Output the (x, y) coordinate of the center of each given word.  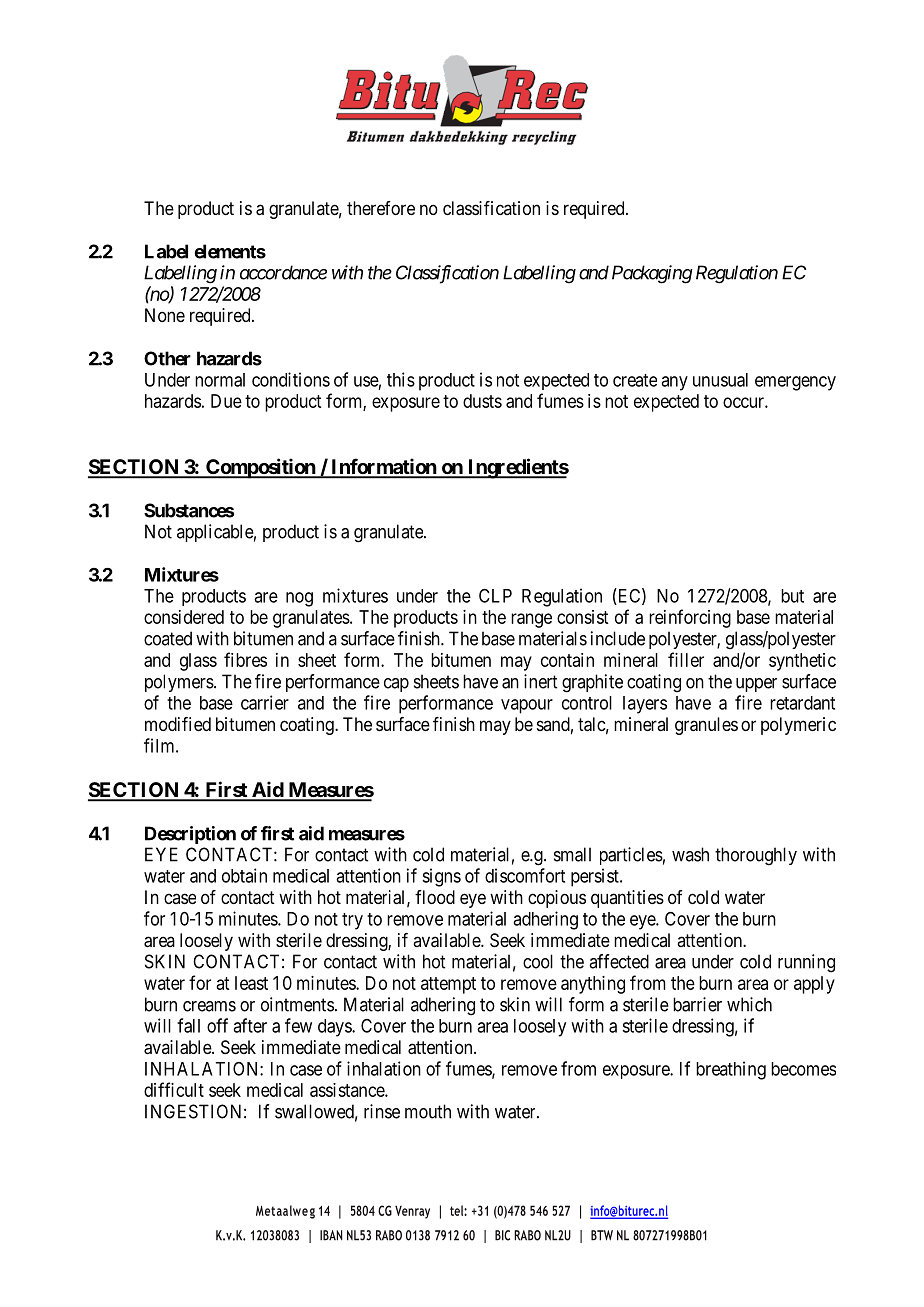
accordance (283, 272)
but (792, 596)
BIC (502, 1235)
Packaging (652, 274)
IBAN (331, 1235)
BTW (602, 1235)
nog (299, 599)
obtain (244, 875)
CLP (495, 596)
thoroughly (756, 856)
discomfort (525, 875)
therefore (381, 208)
